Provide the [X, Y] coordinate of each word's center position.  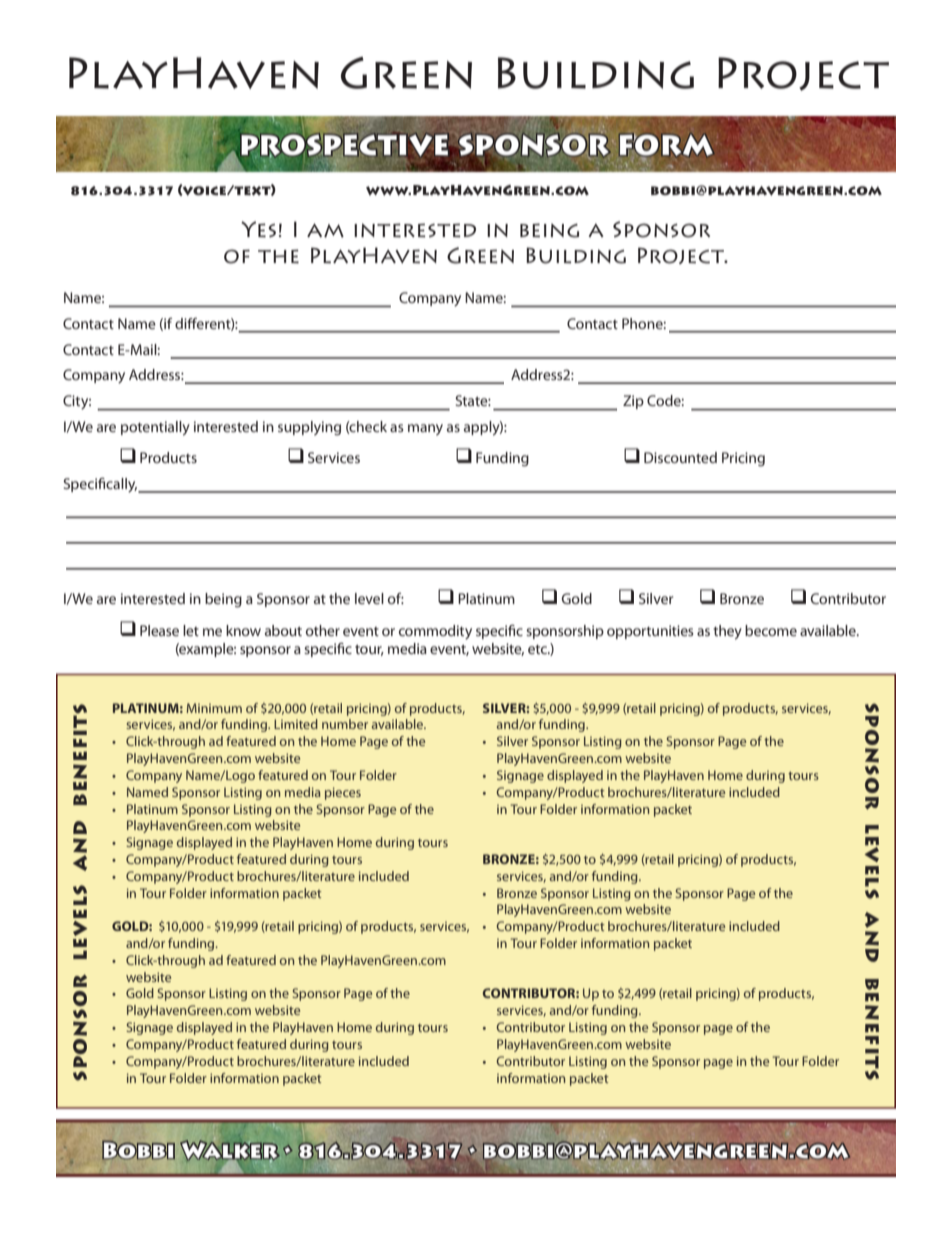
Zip [633, 402]
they [727, 632]
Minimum [214, 708]
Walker [230, 1150]
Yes [258, 229]
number [345, 724]
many [425, 429]
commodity [435, 632]
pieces [343, 793]
